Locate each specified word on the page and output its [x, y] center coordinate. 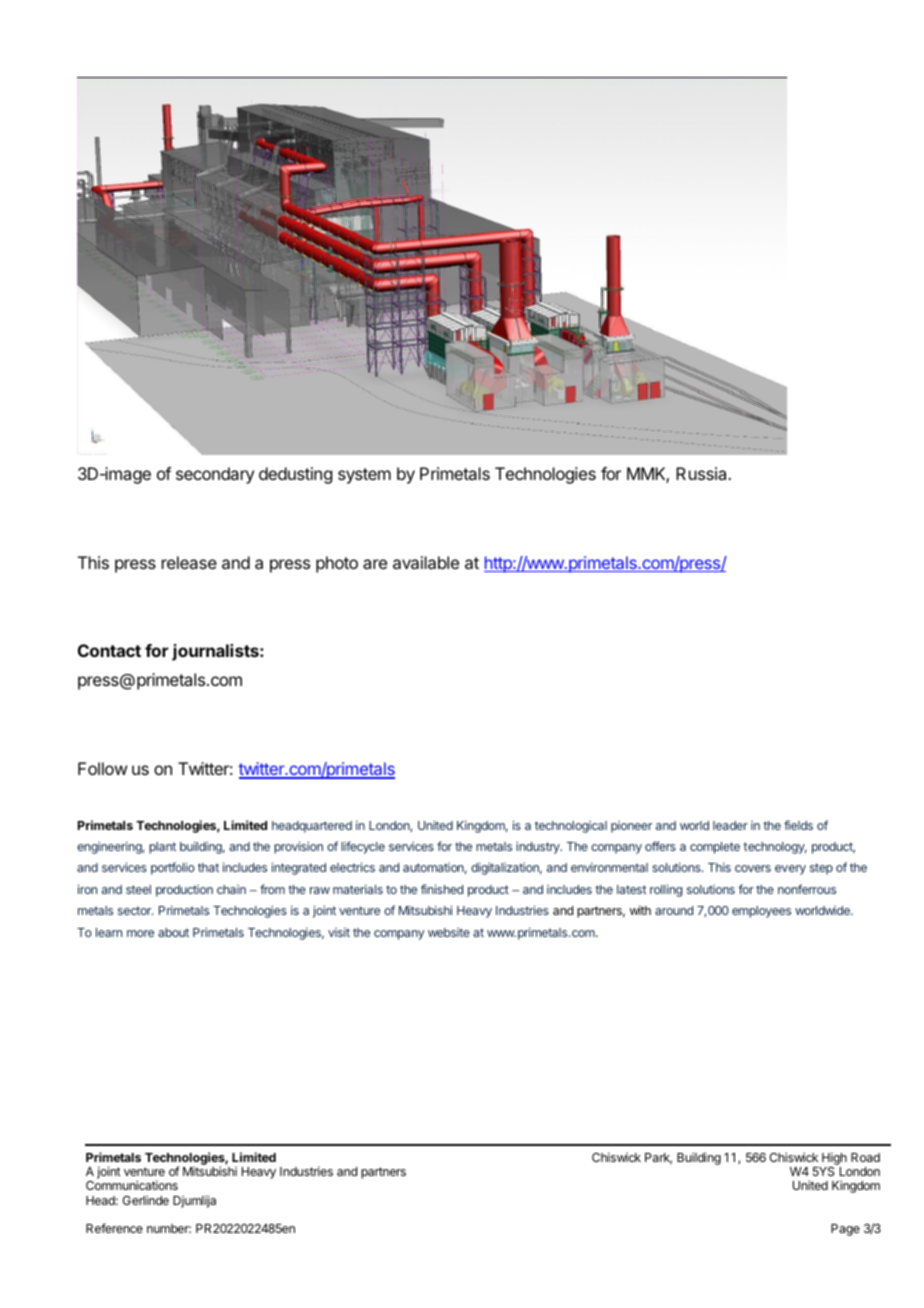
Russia [702, 473]
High [833, 1160]
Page [845, 1230]
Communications [132, 1185]
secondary [215, 475]
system [364, 476]
